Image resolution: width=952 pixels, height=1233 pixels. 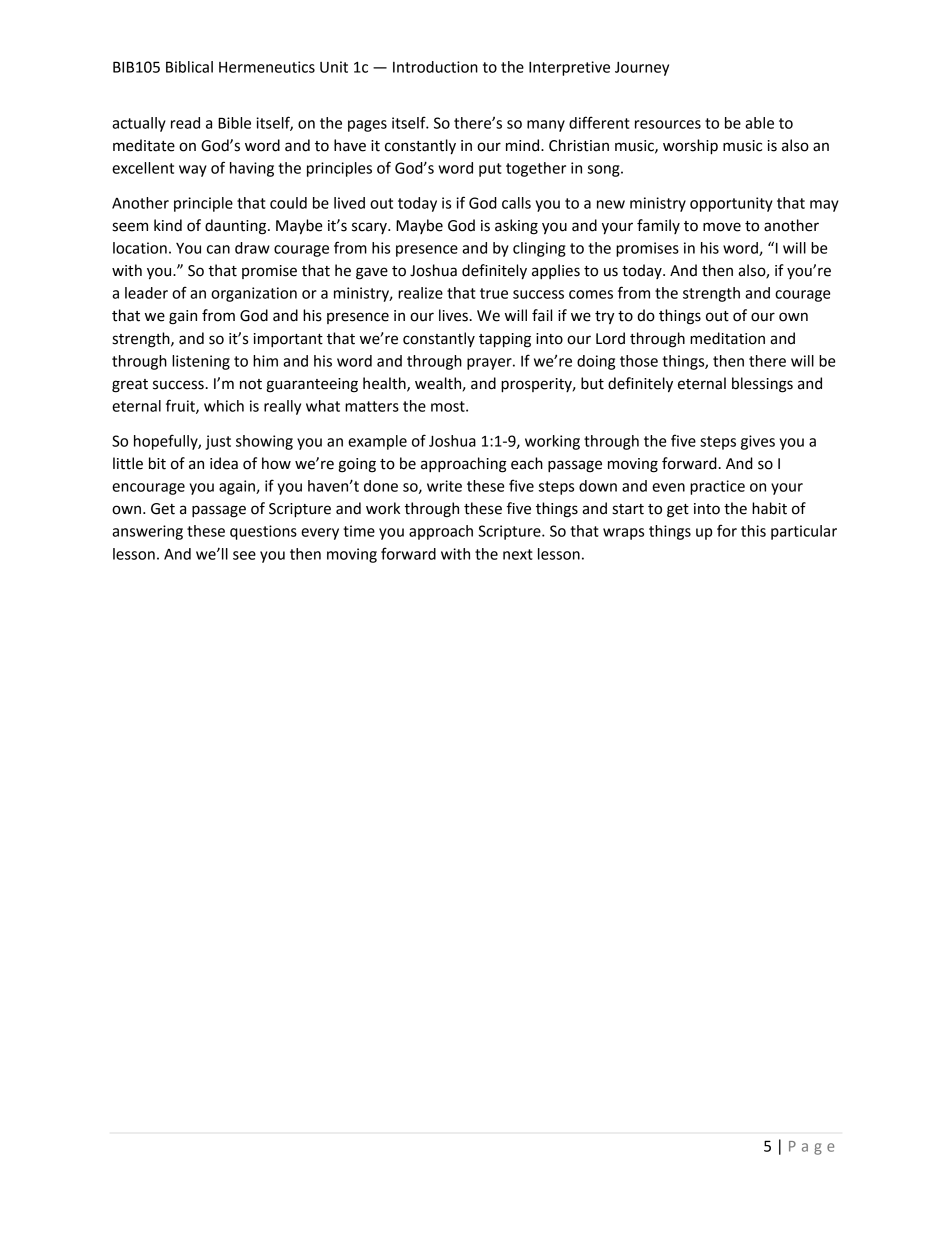 What do you see at coordinates (453, 315) in the image?
I see `lives` at bounding box center [453, 315].
